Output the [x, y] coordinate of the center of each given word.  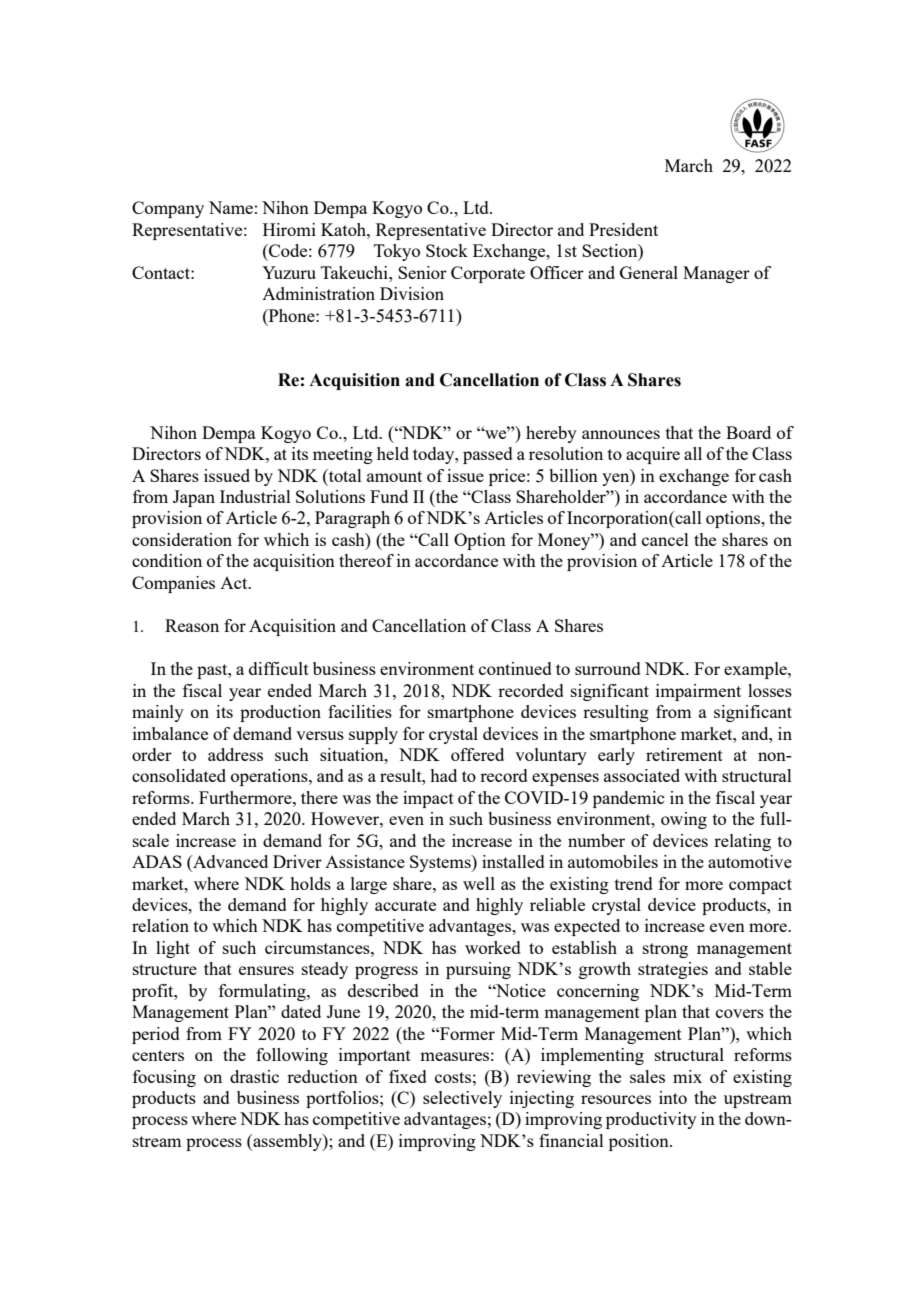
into [673, 1097]
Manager [716, 274]
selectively [462, 1099]
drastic [254, 1076]
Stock [447, 250]
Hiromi [289, 229]
